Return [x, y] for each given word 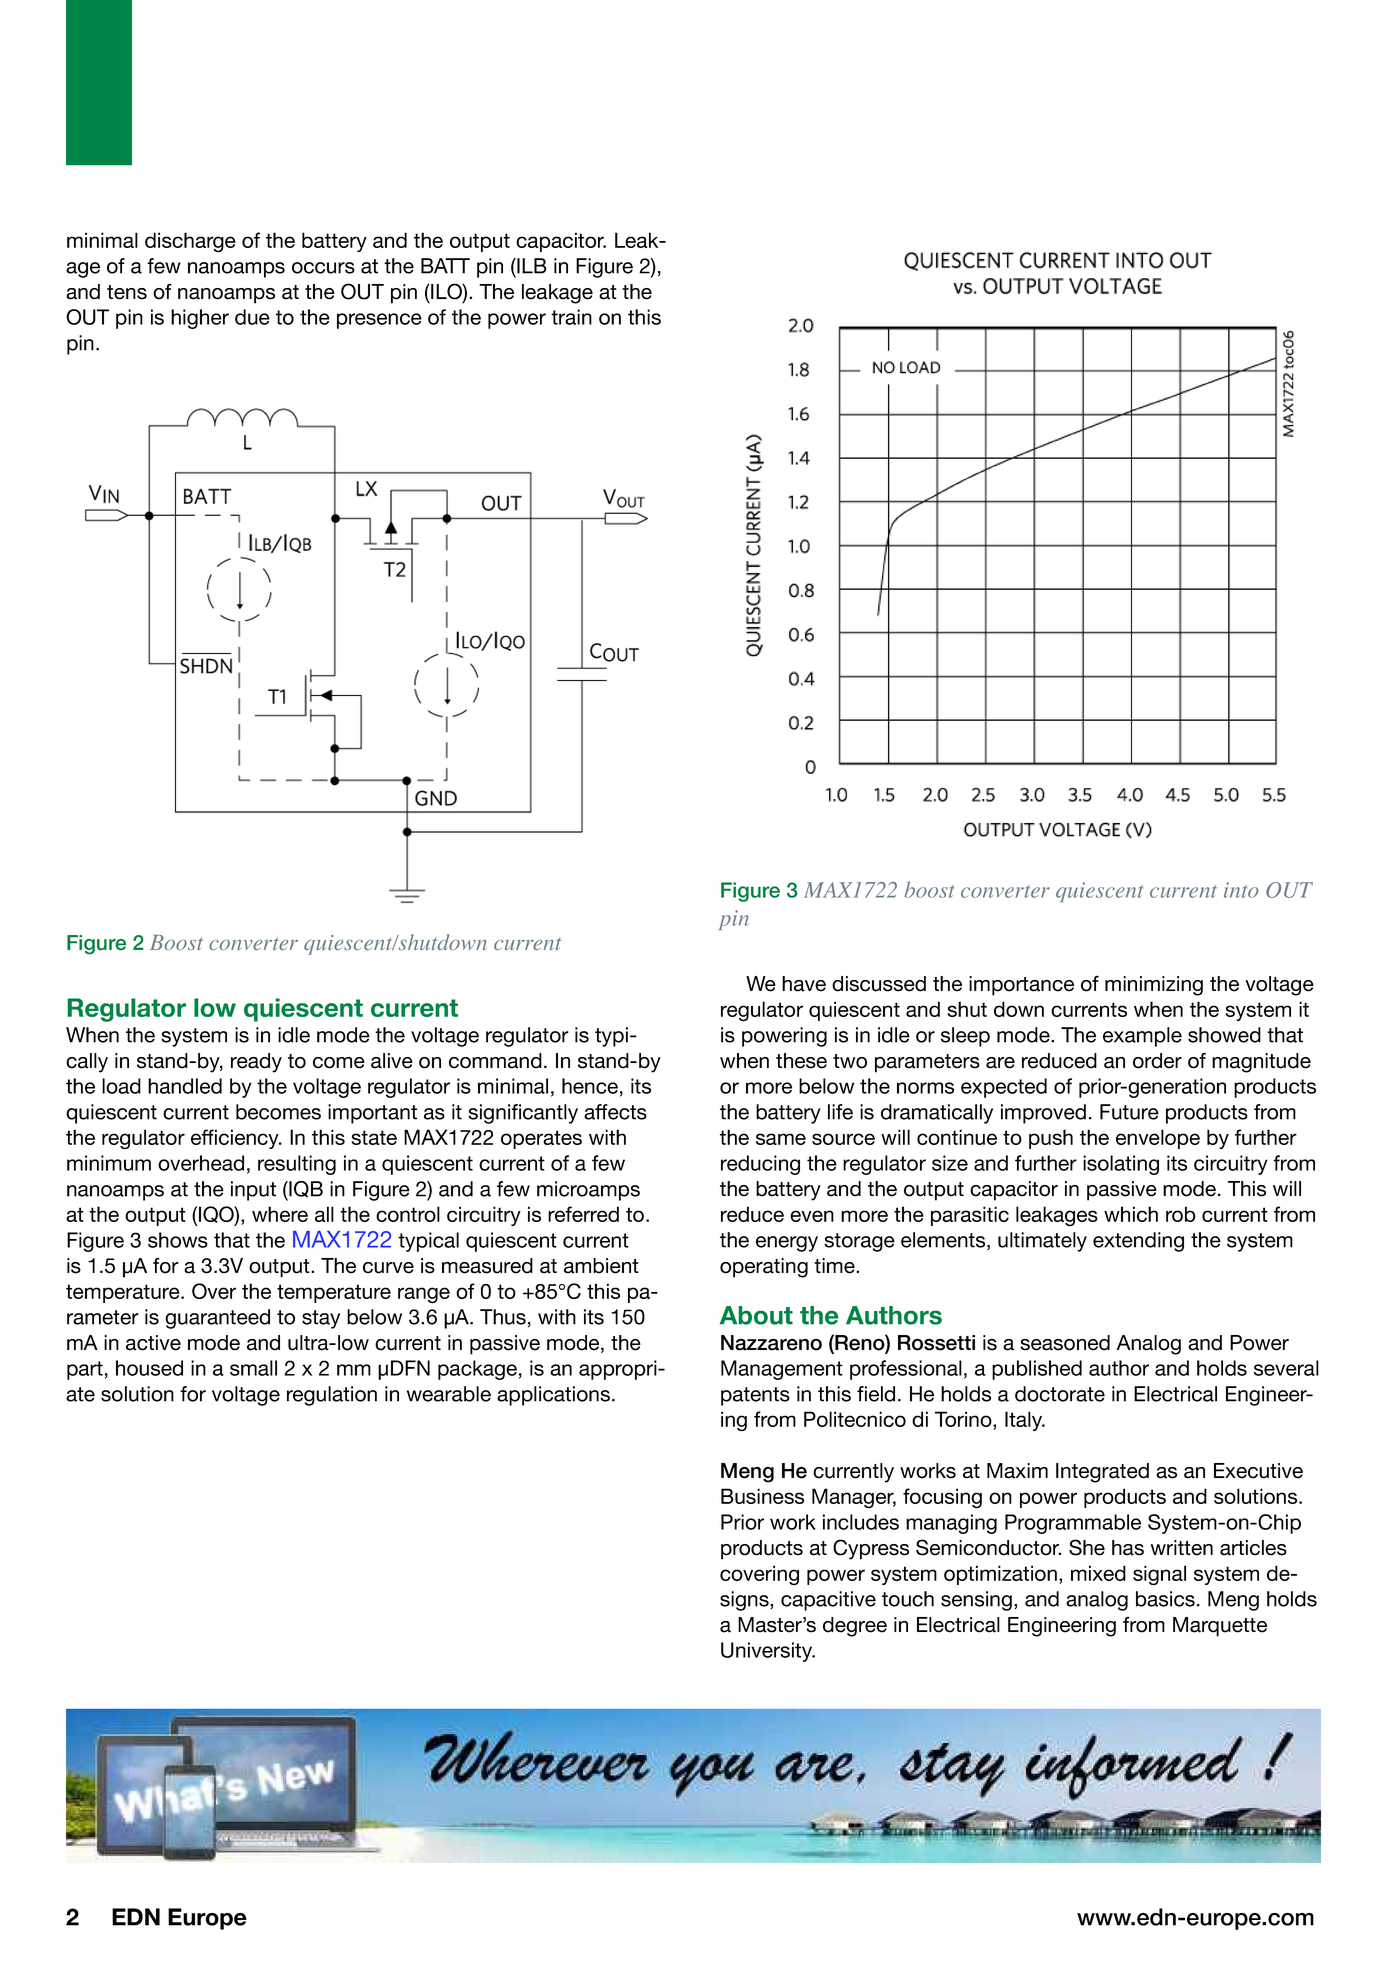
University [768, 1652]
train [571, 317]
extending [1138, 1242]
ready [256, 1063]
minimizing [1154, 986]
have [804, 984]
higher [200, 319]
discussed [879, 984]
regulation [332, 1396]
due [252, 317]
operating [764, 1268]
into [1241, 890]
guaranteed [217, 1319]
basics [1165, 1599]
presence [379, 321]
